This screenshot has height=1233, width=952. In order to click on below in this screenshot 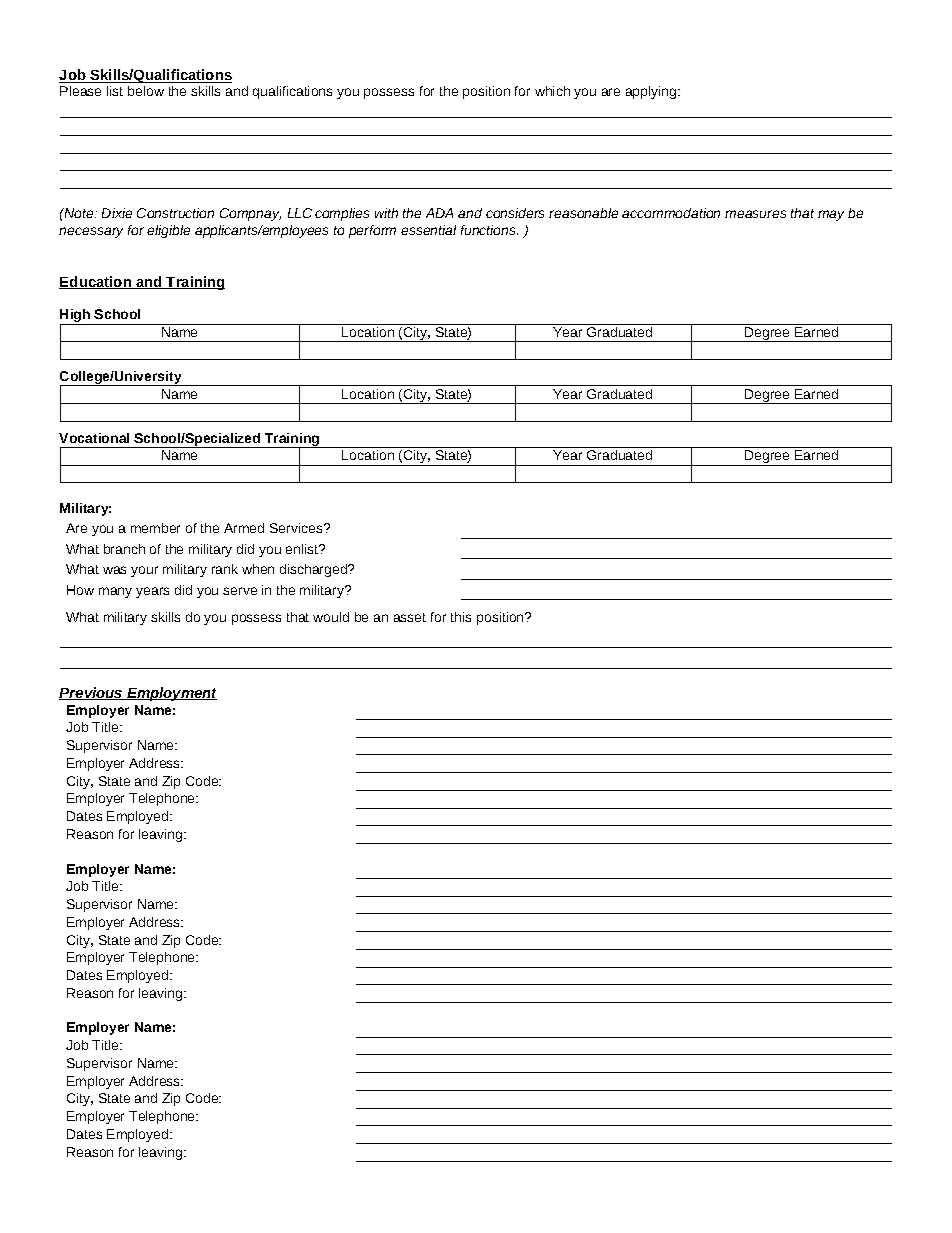, I will do `click(146, 91)`.
